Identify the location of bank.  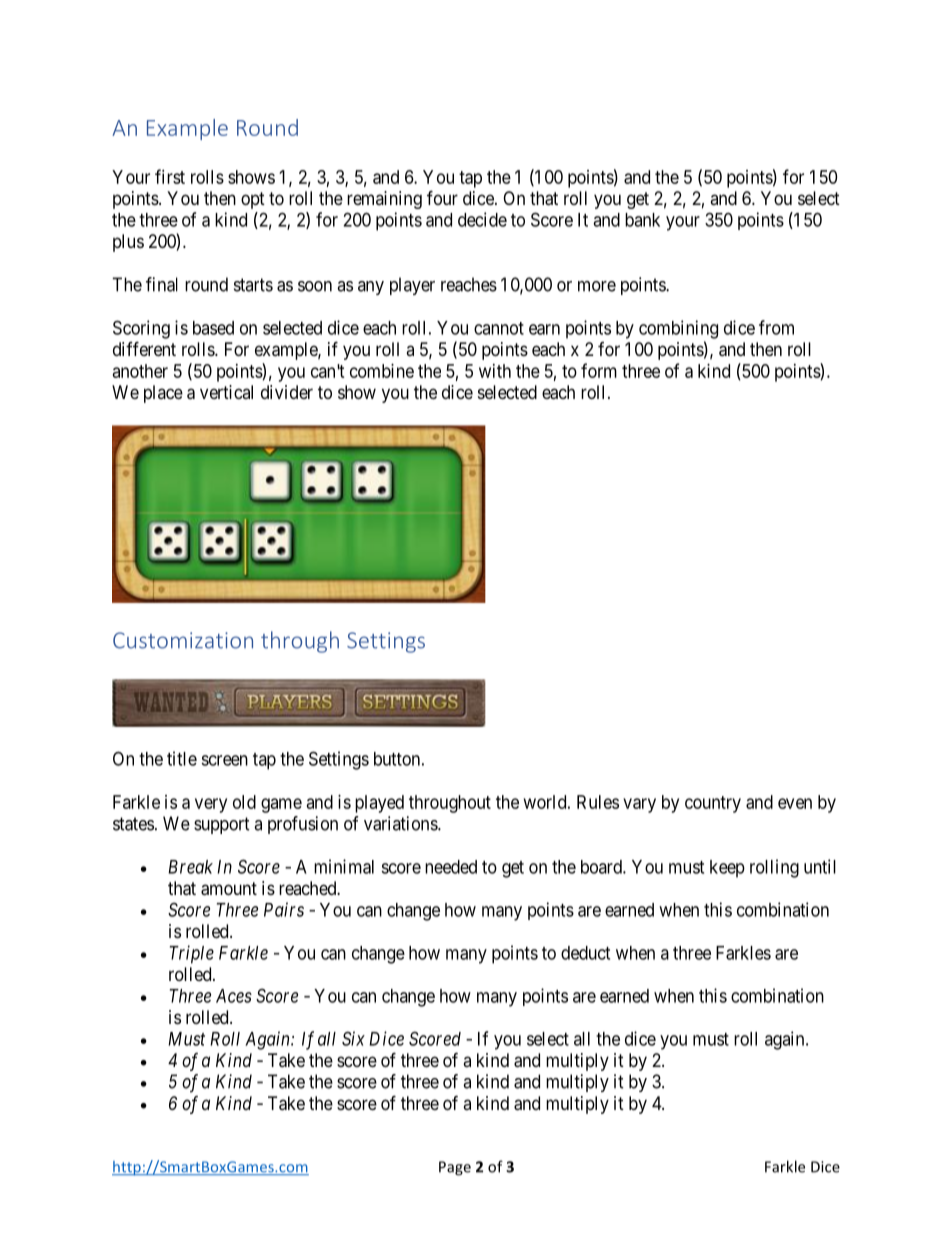
(642, 220).
